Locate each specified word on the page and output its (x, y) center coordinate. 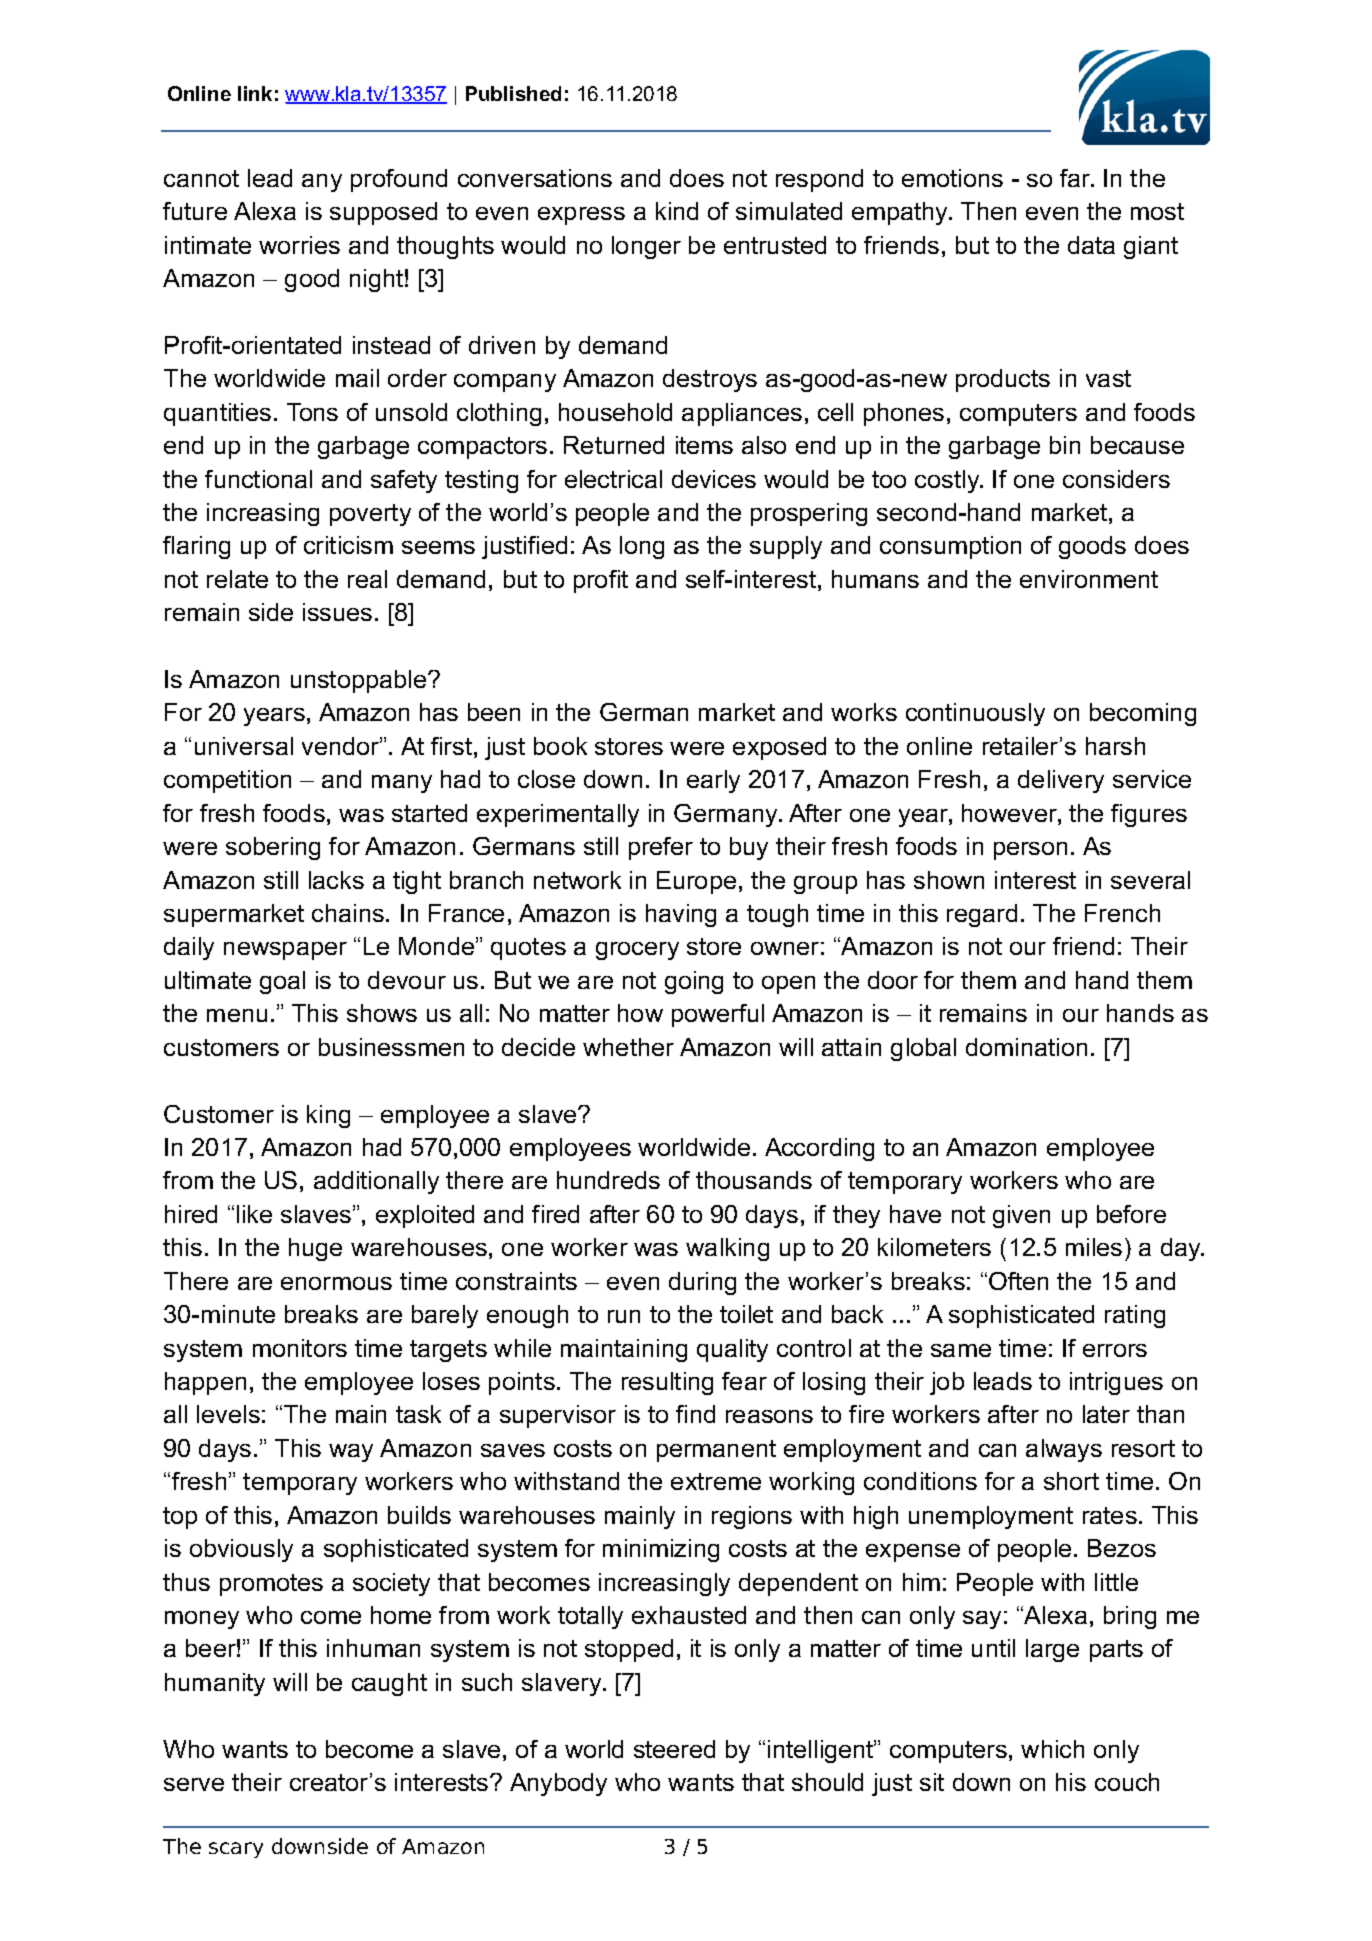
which (1052, 1749)
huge (315, 1249)
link (255, 93)
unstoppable (360, 681)
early (713, 781)
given (1021, 1216)
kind (677, 211)
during (702, 1283)
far (1076, 178)
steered (674, 1749)
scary (236, 1850)
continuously (975, 714)
